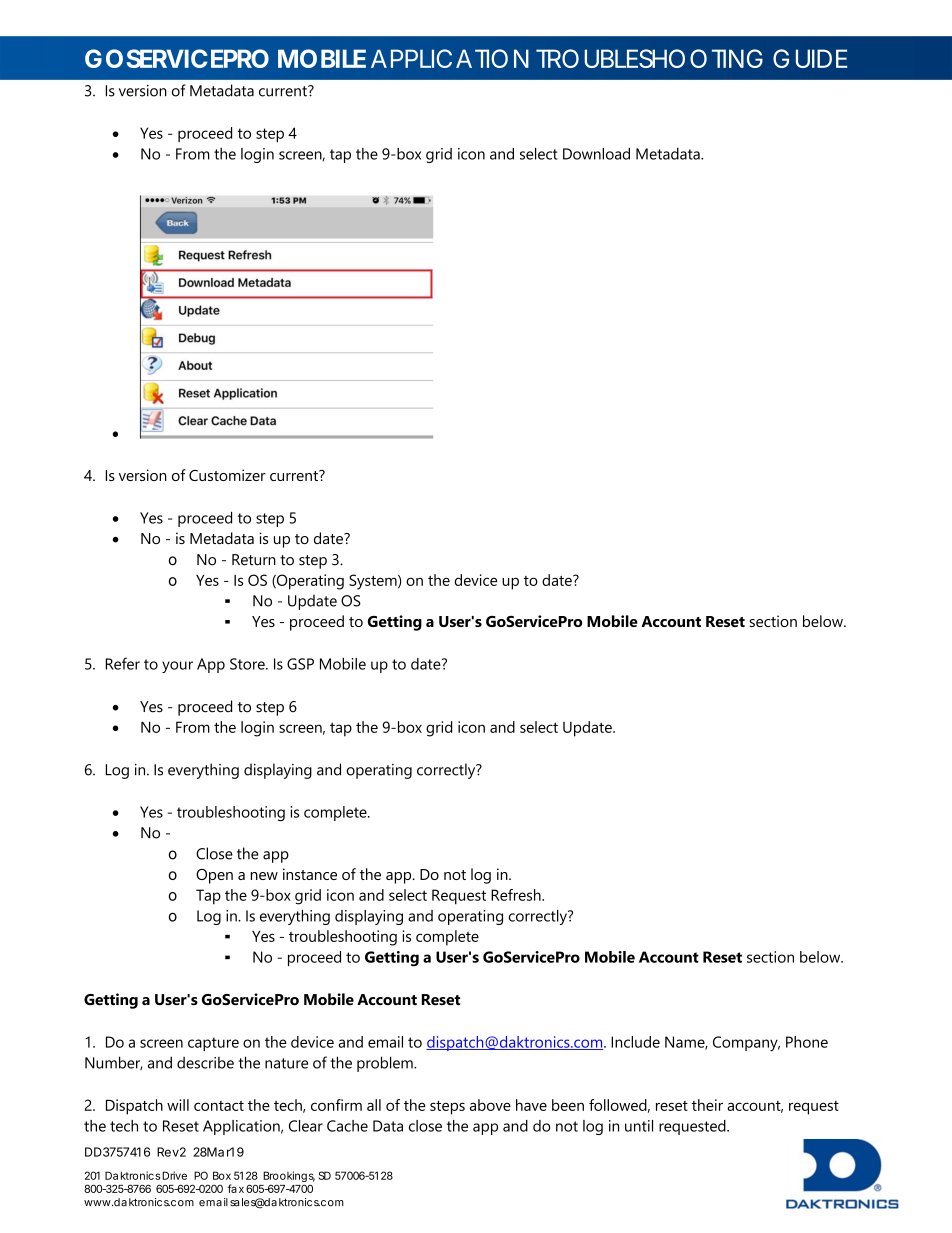  Describe the element at coordinates (517, 895) in the page. I see `Refresh` at that location.
